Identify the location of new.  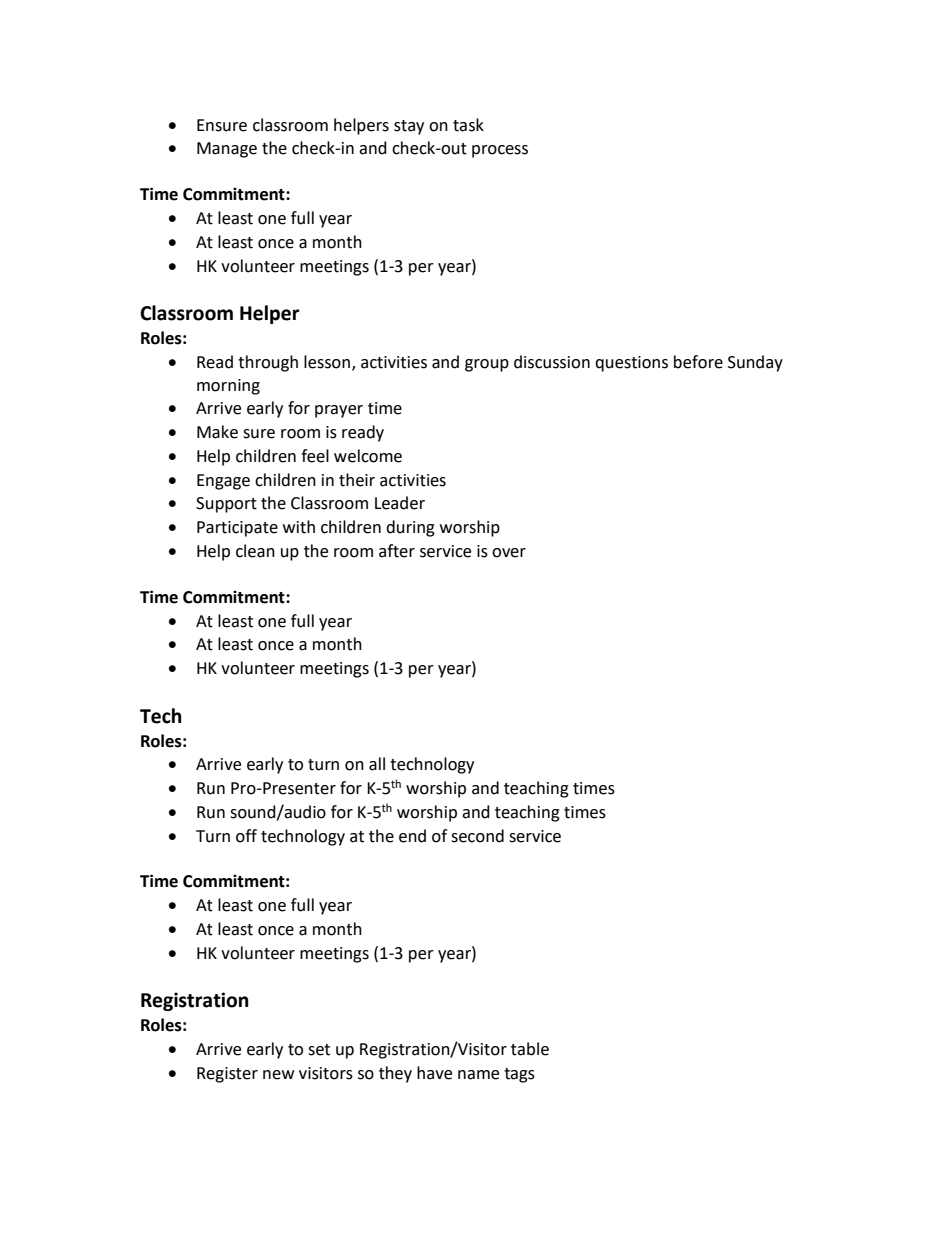
(278, 1075).
